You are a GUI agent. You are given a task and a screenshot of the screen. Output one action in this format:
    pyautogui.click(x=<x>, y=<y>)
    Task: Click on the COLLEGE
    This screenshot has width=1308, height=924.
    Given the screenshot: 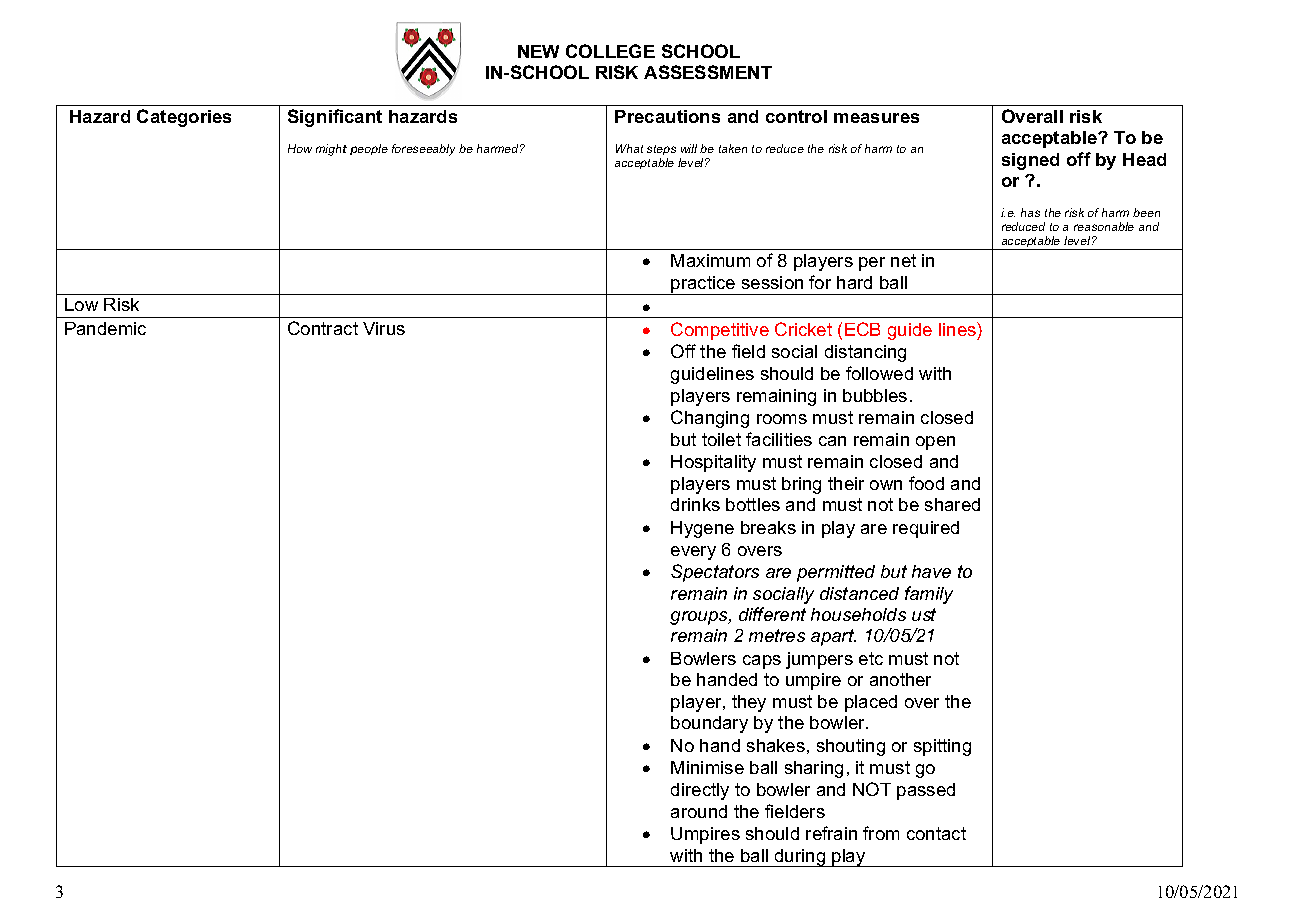 What is the action you would take?
    pyautogui.click(x=610, y=51)
